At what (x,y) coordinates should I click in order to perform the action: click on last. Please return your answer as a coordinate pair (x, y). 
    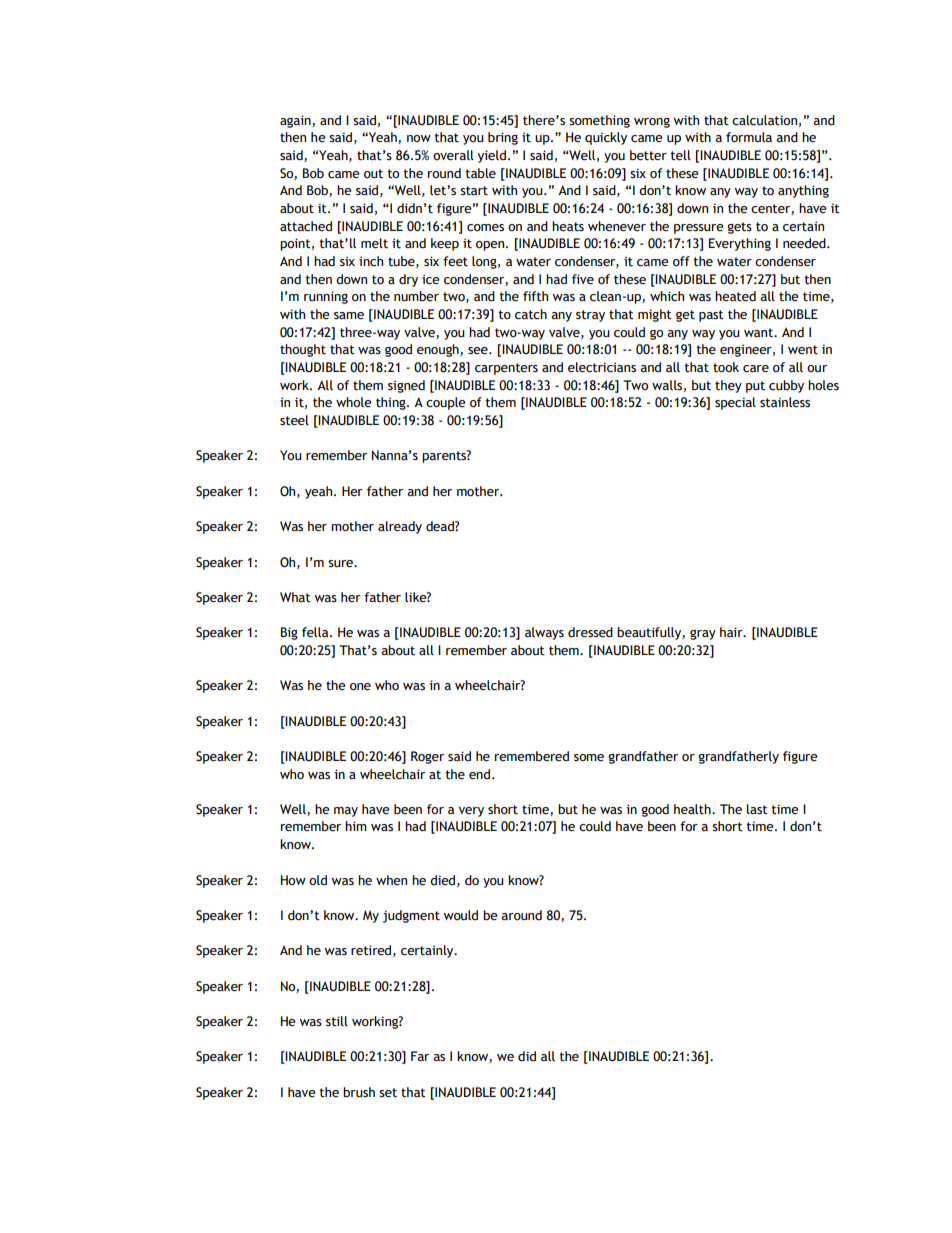
    Looking at the image, I should click on (757, 809).
